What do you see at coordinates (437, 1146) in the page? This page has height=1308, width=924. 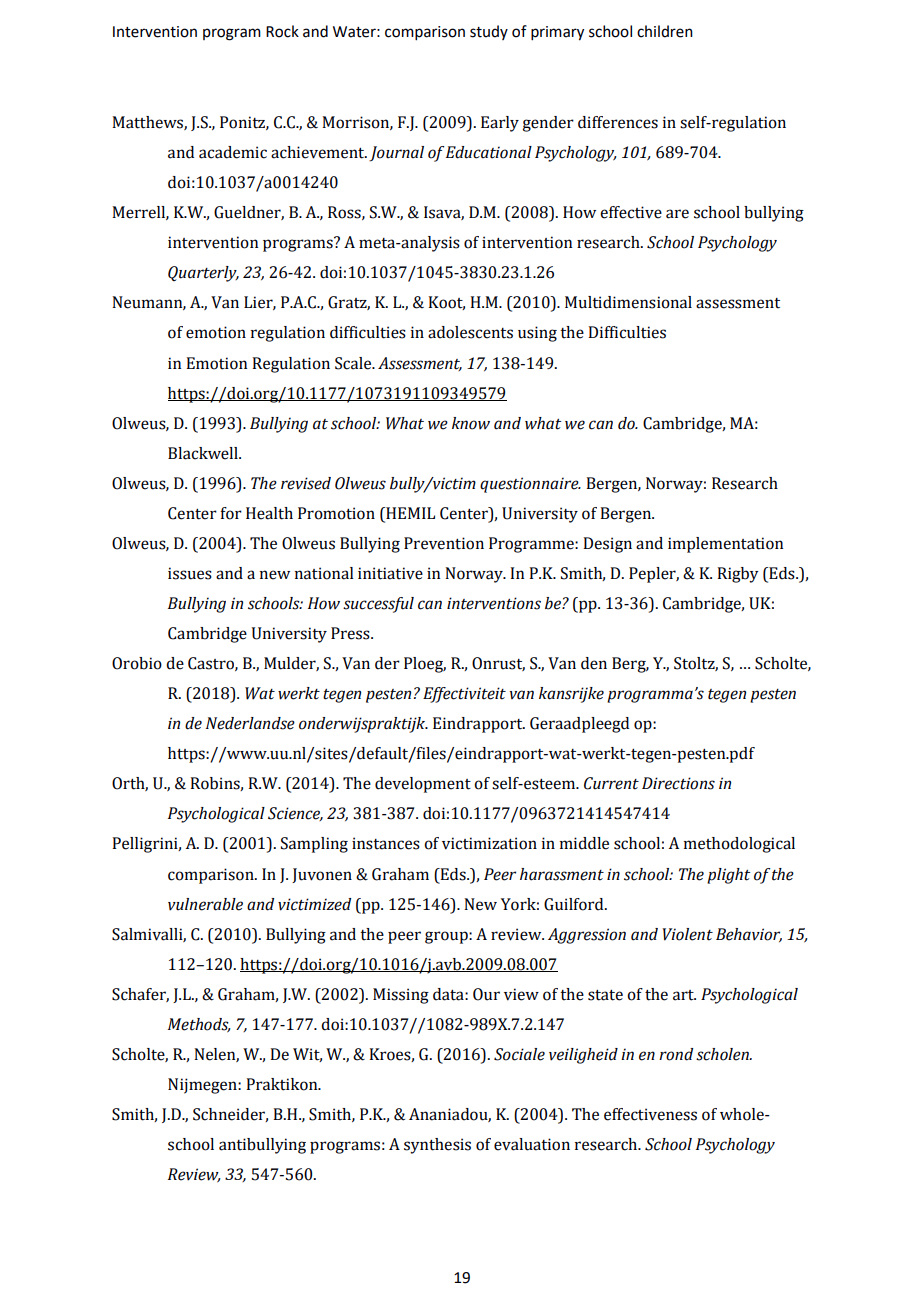 I see `synthesis` at bounding box center [437, 1146].
